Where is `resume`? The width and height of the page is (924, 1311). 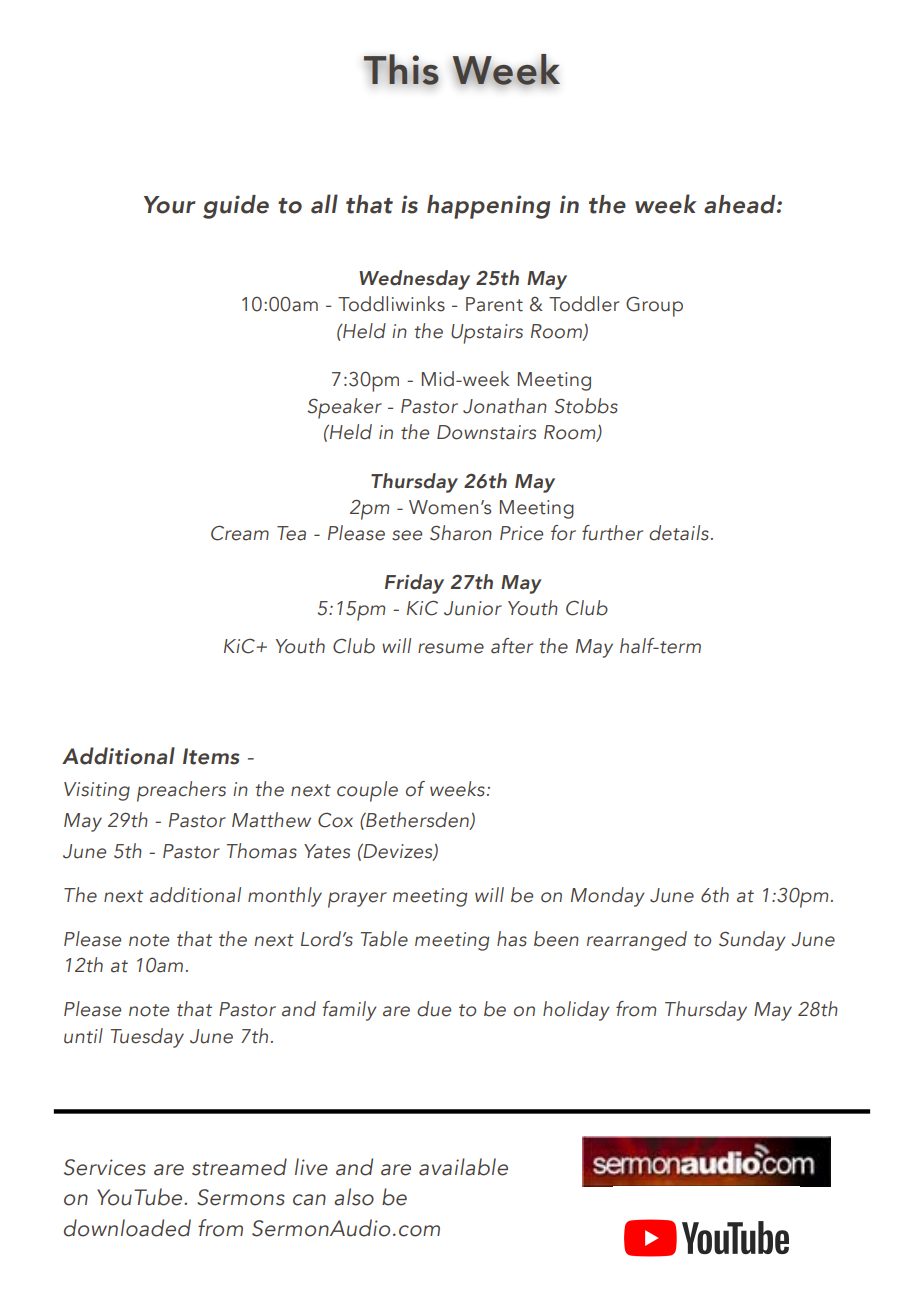
resume is located at coordinates (451, 648).
